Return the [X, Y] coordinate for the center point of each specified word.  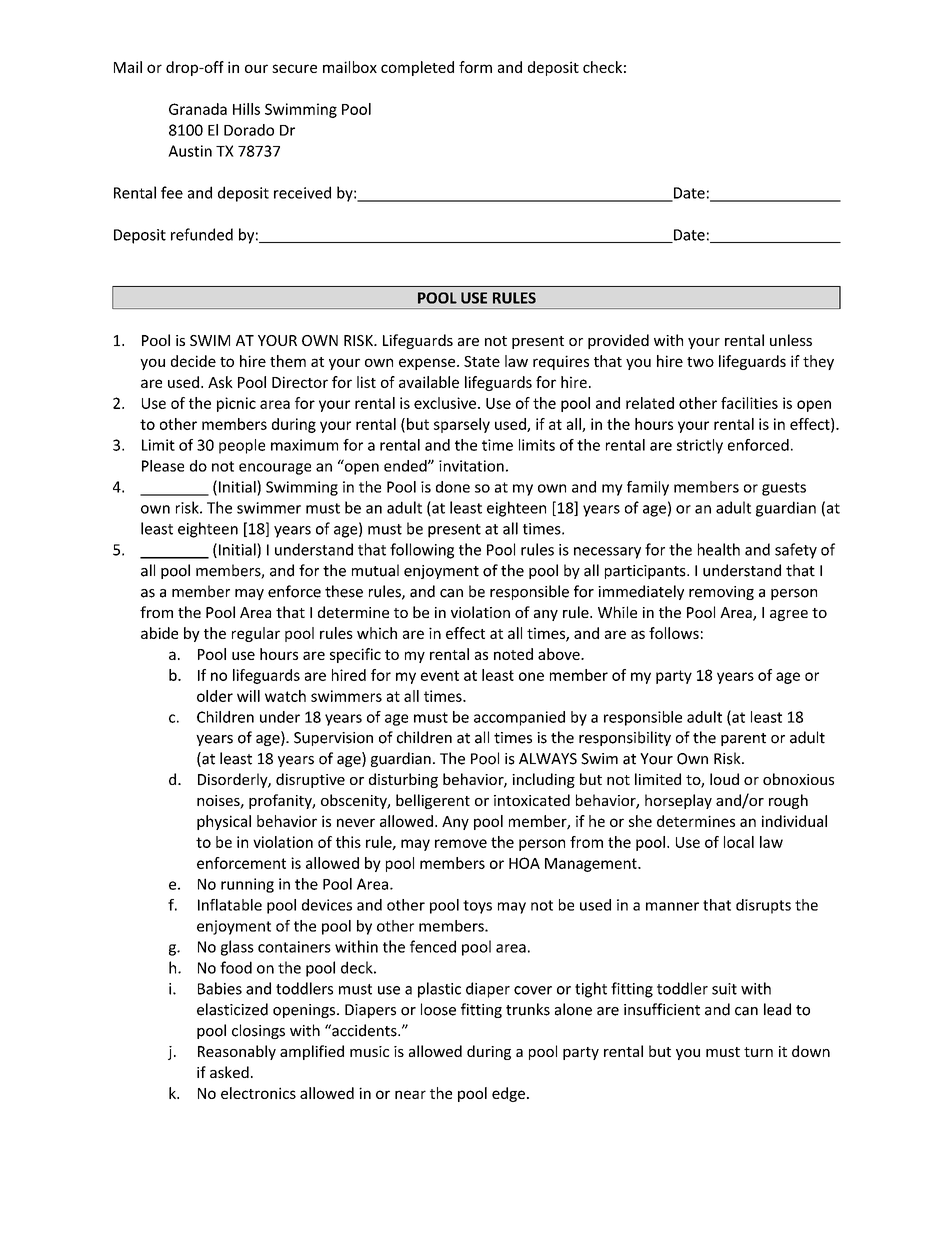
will [248, 696]
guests [784, 489]
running [247, 885]
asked [229, 1072]
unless [791, 340]
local [739, 842]
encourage [275, 469]
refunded [202, 234]
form [475, 67]
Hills [246, 109]
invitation [471, 466]
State [482, 361]
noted [513, 654]
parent [743, 739]
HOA [524, 863]
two [700, 362]
